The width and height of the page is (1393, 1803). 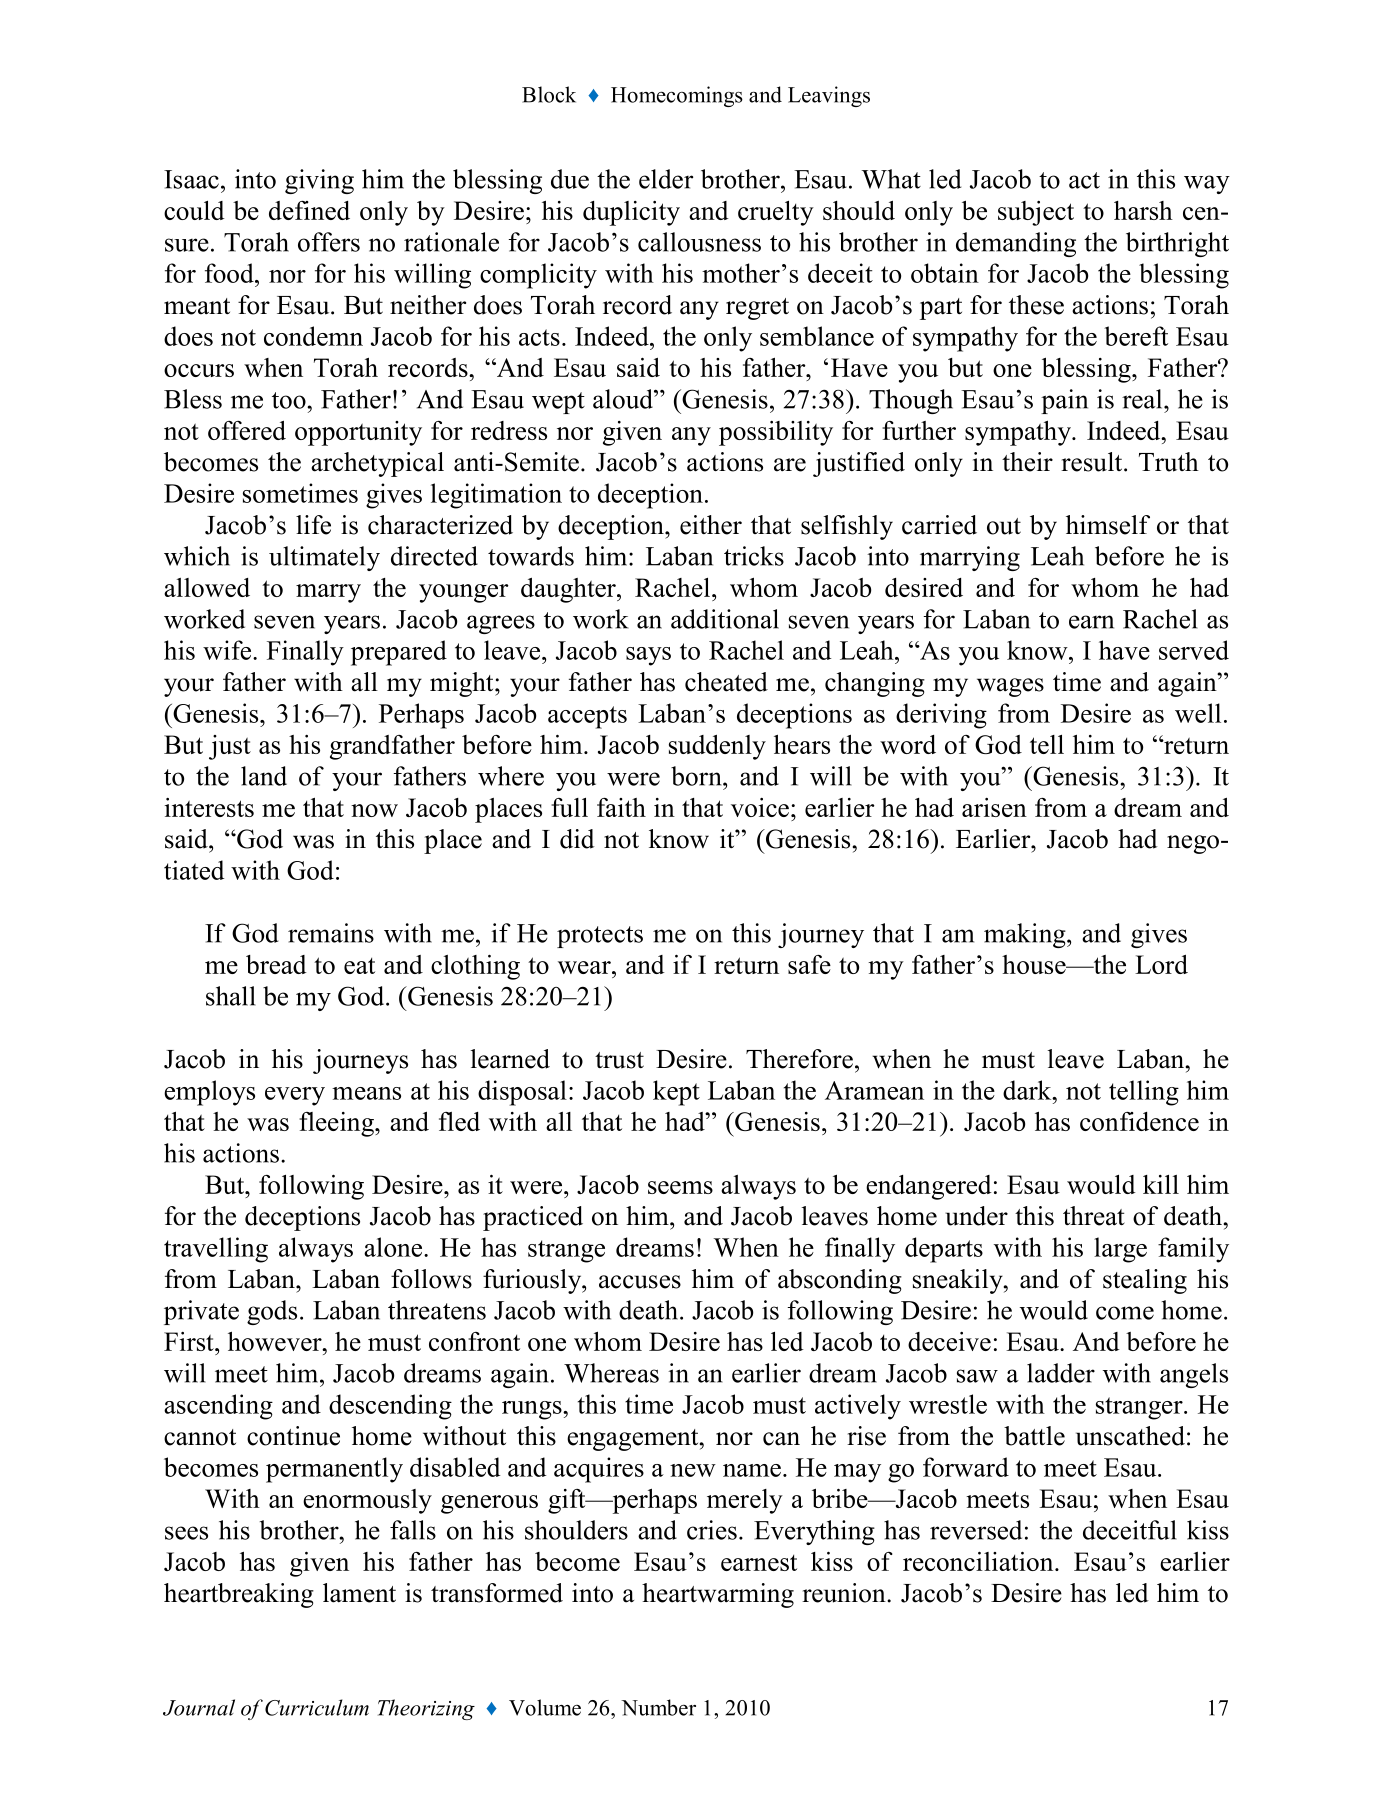 I want to click on gods, so click(x=272, y=1312).
